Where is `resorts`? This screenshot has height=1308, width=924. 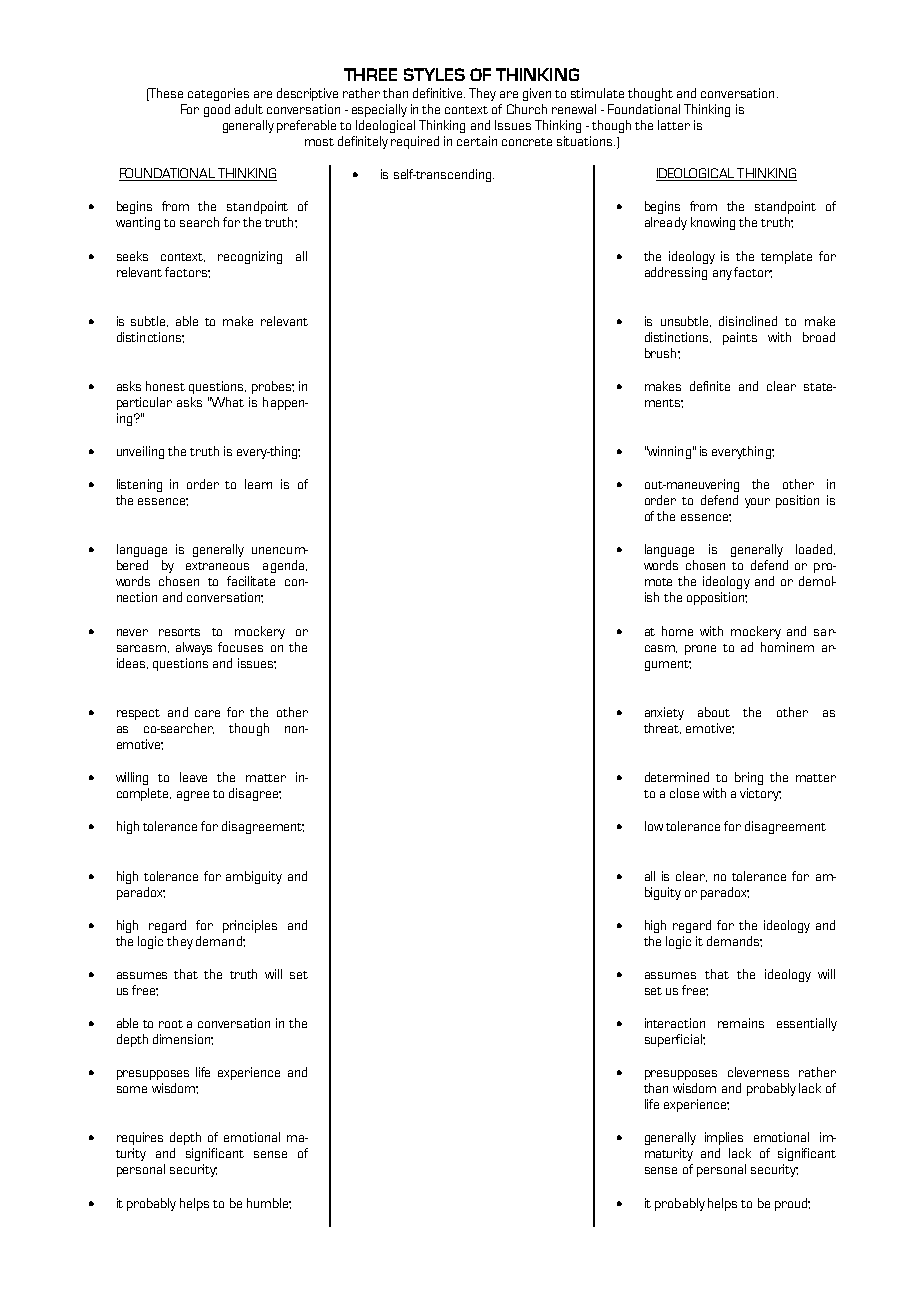 resorts is located at coordinates (179, 632).
